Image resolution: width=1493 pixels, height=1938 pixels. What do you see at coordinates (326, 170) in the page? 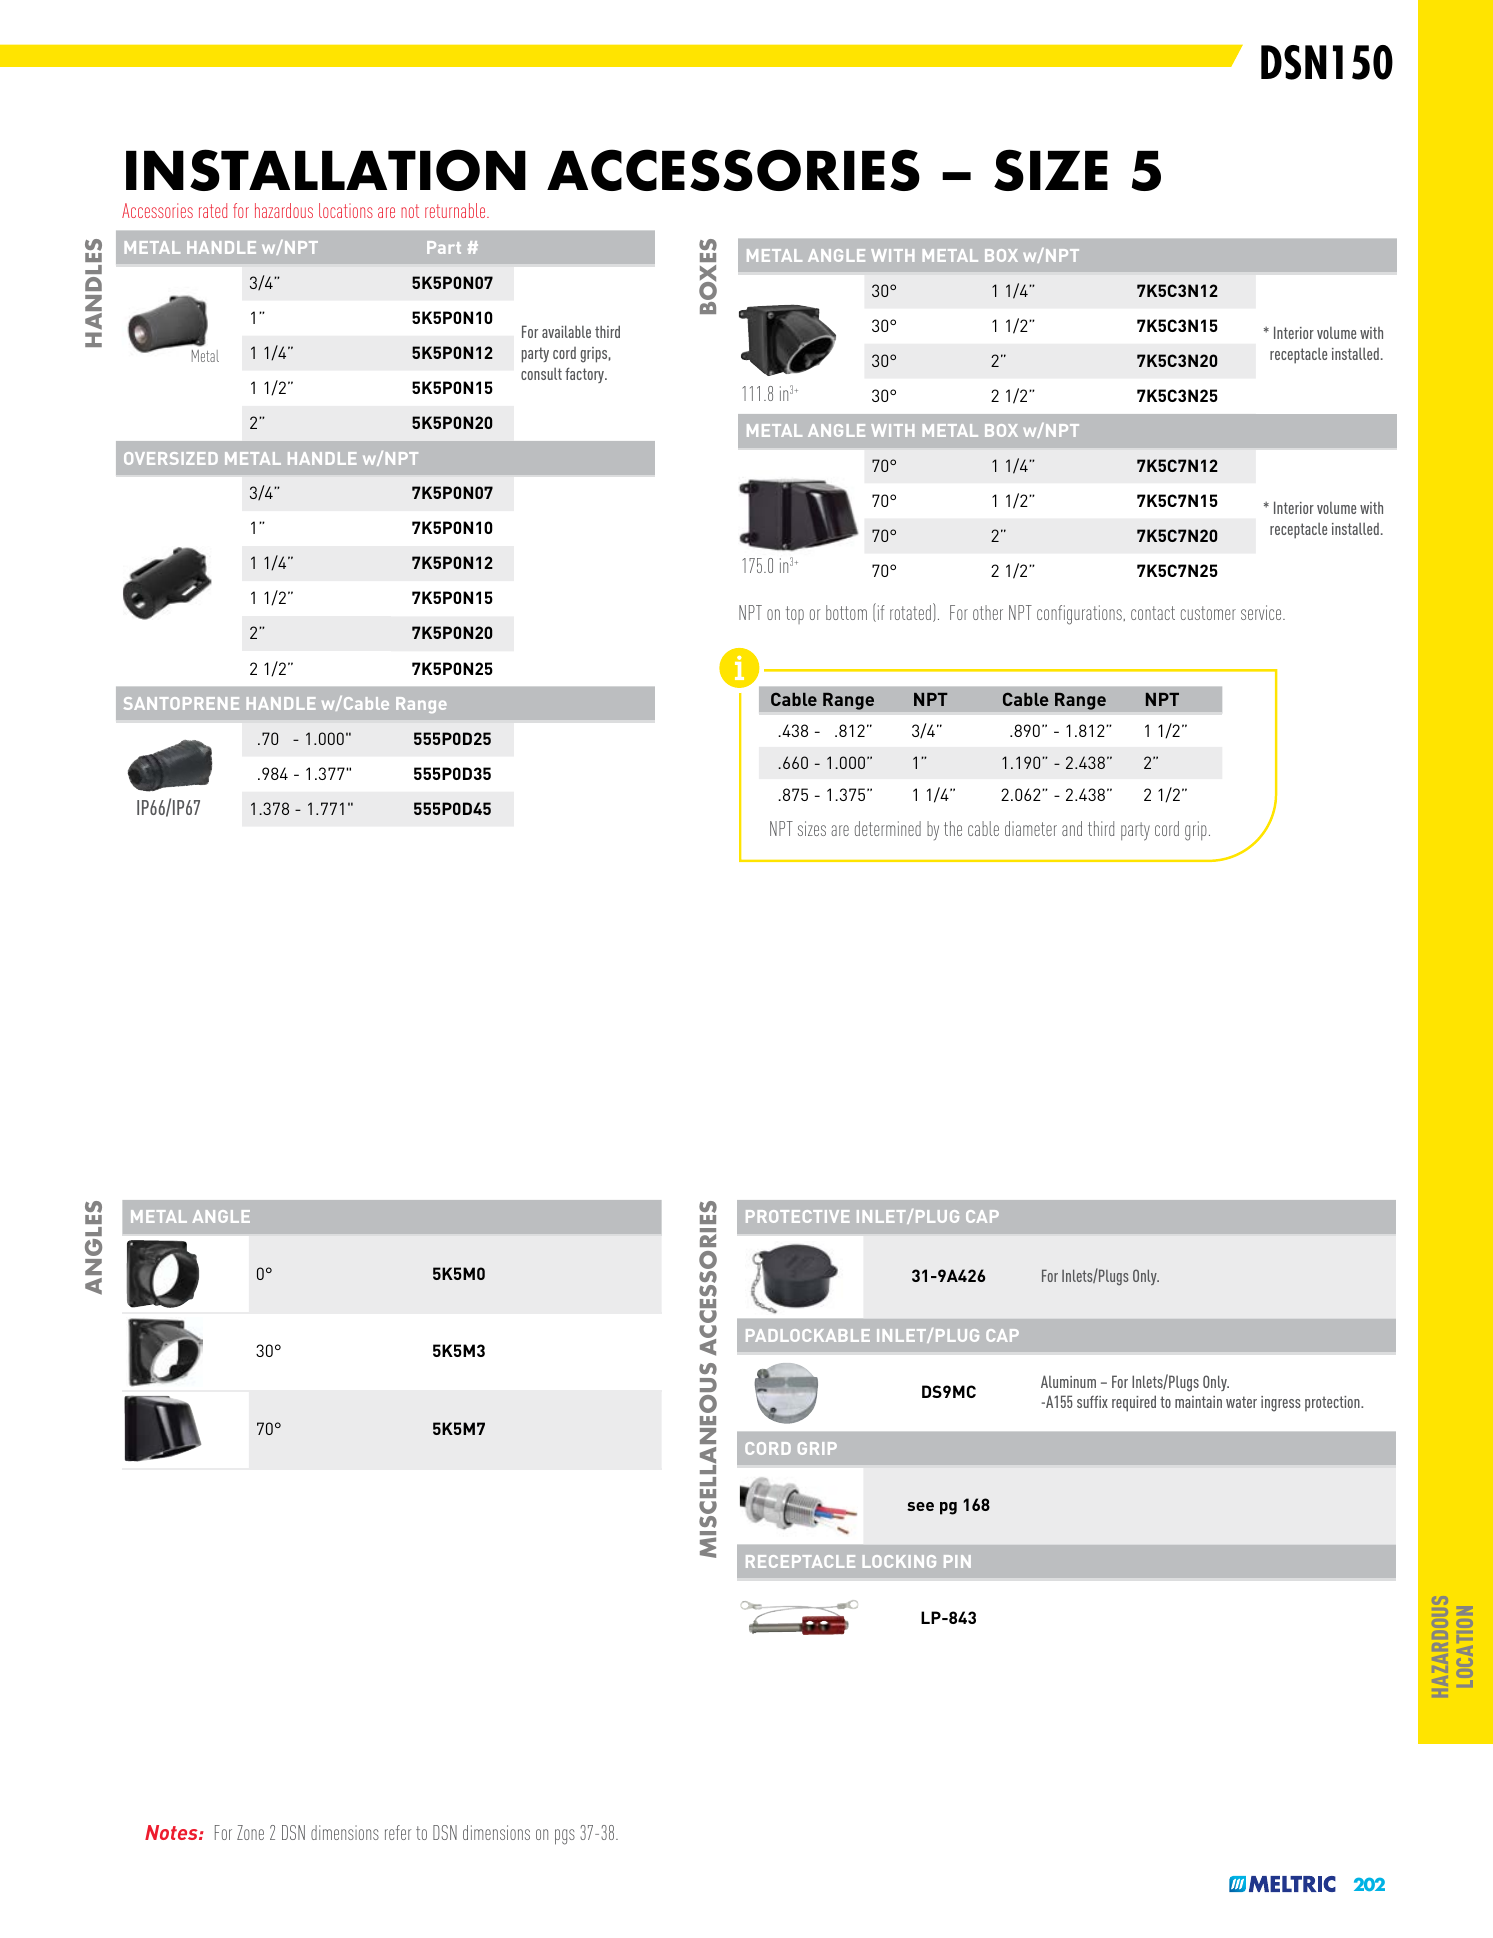
I see `INSTALLATION` at bounding box center [326, 170].
